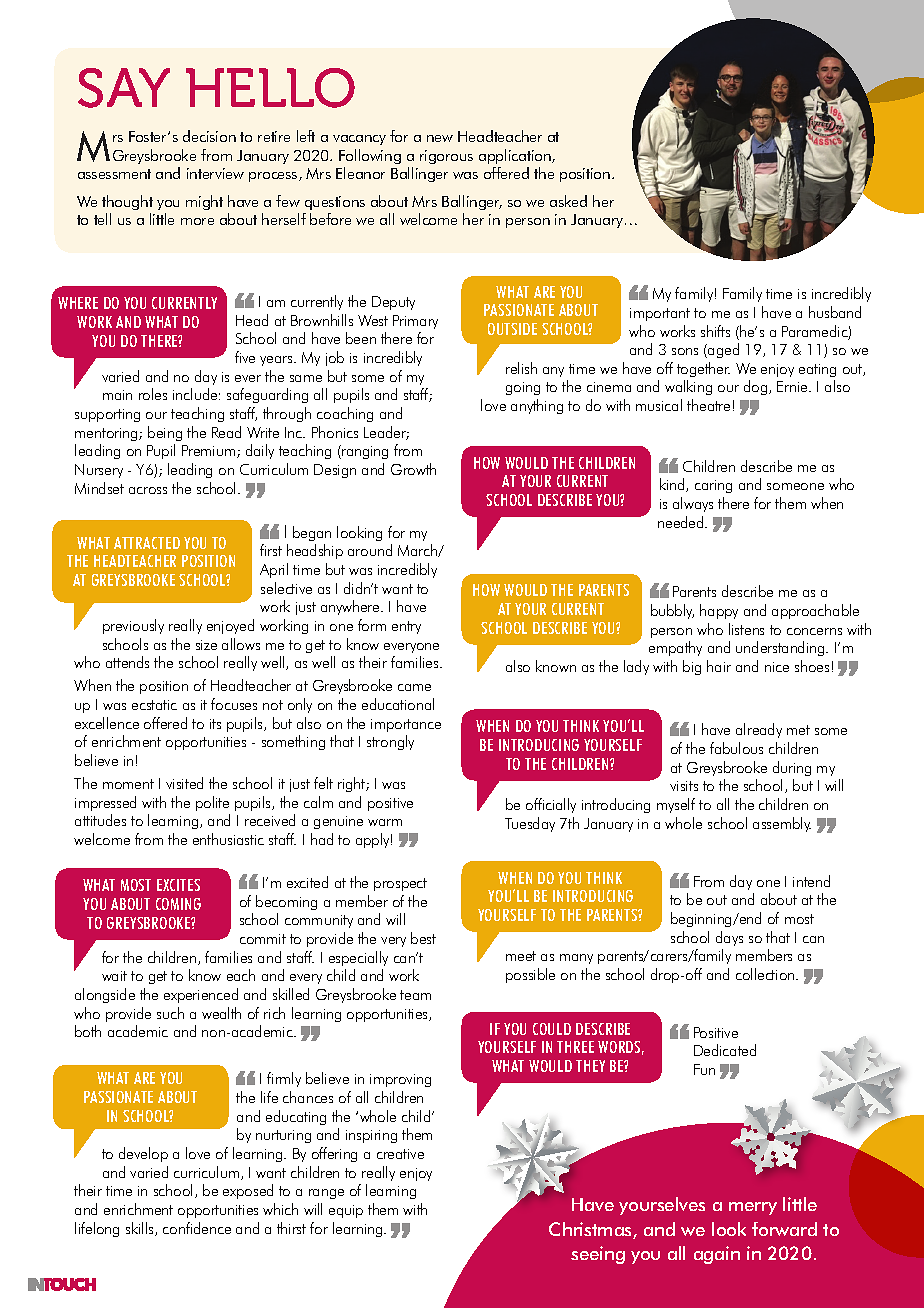 The height and width of the image is (1308, 924). What do you see at coordinates (414, 687) in the image?
I see `came` at bounding box center [414, 687].
